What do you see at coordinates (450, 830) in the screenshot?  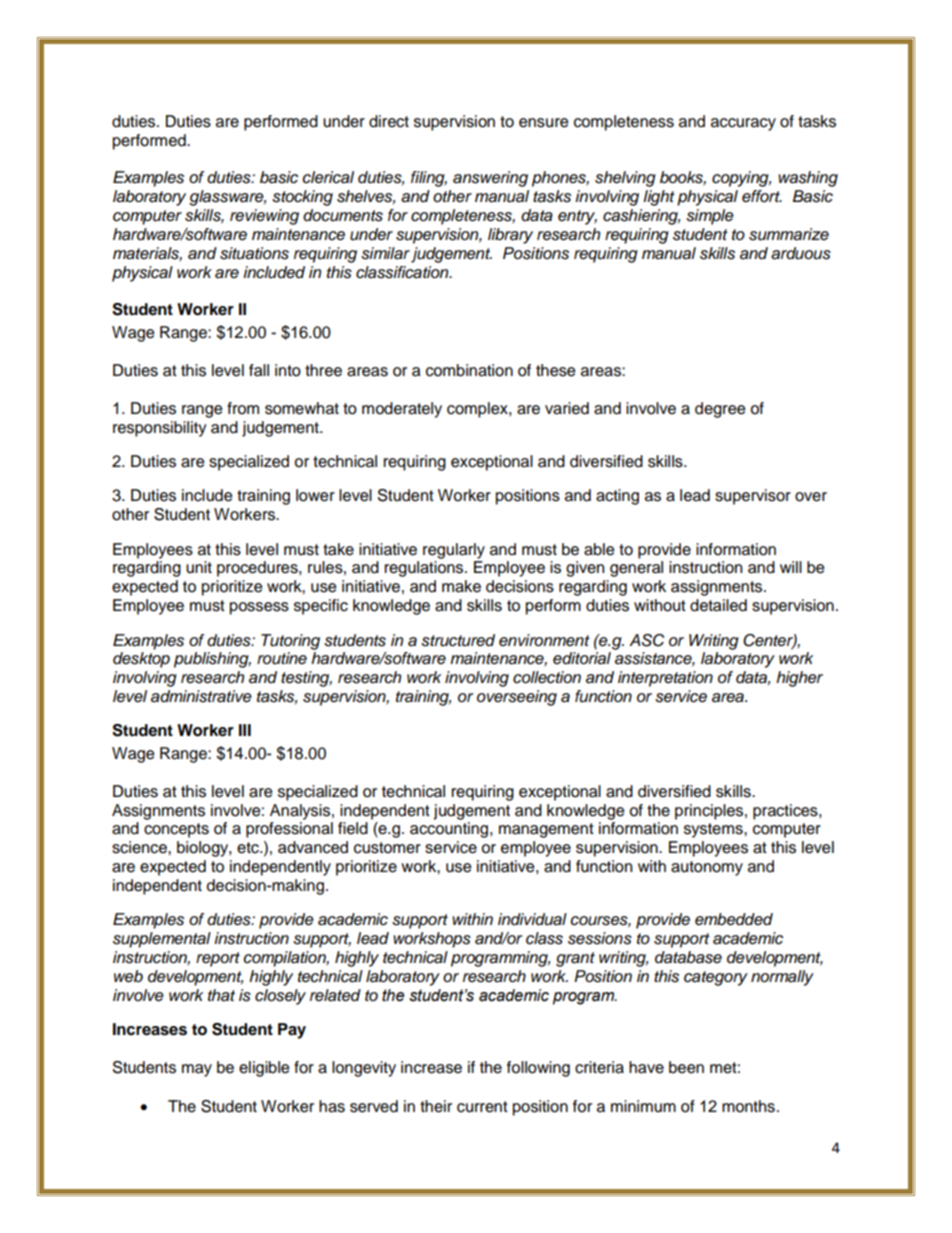 I see `accounting` at bounding box center [450, 830].
